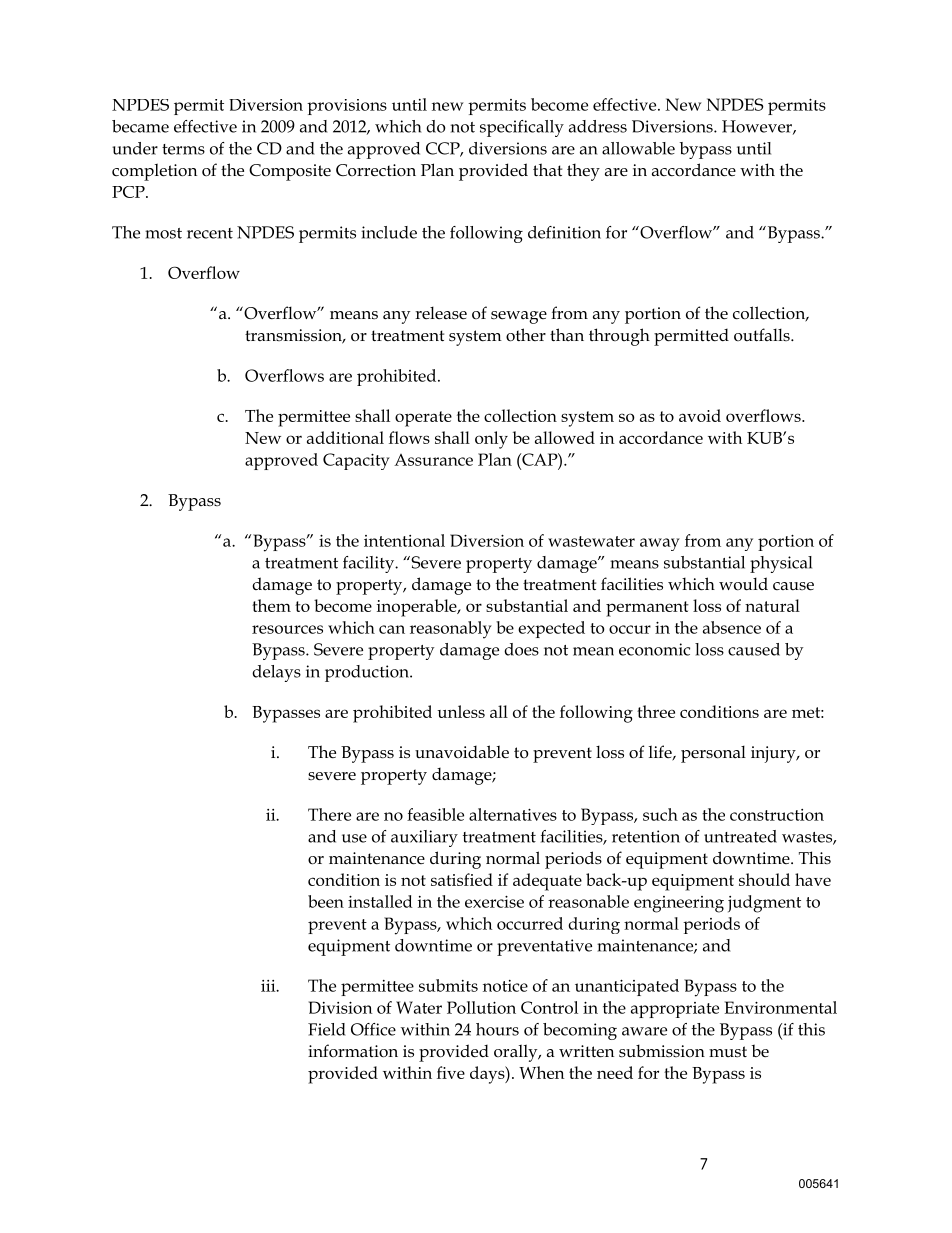  What do you see at coordinates (619, 337) in the image?
I see `through` at bounding box center [619, 337].
